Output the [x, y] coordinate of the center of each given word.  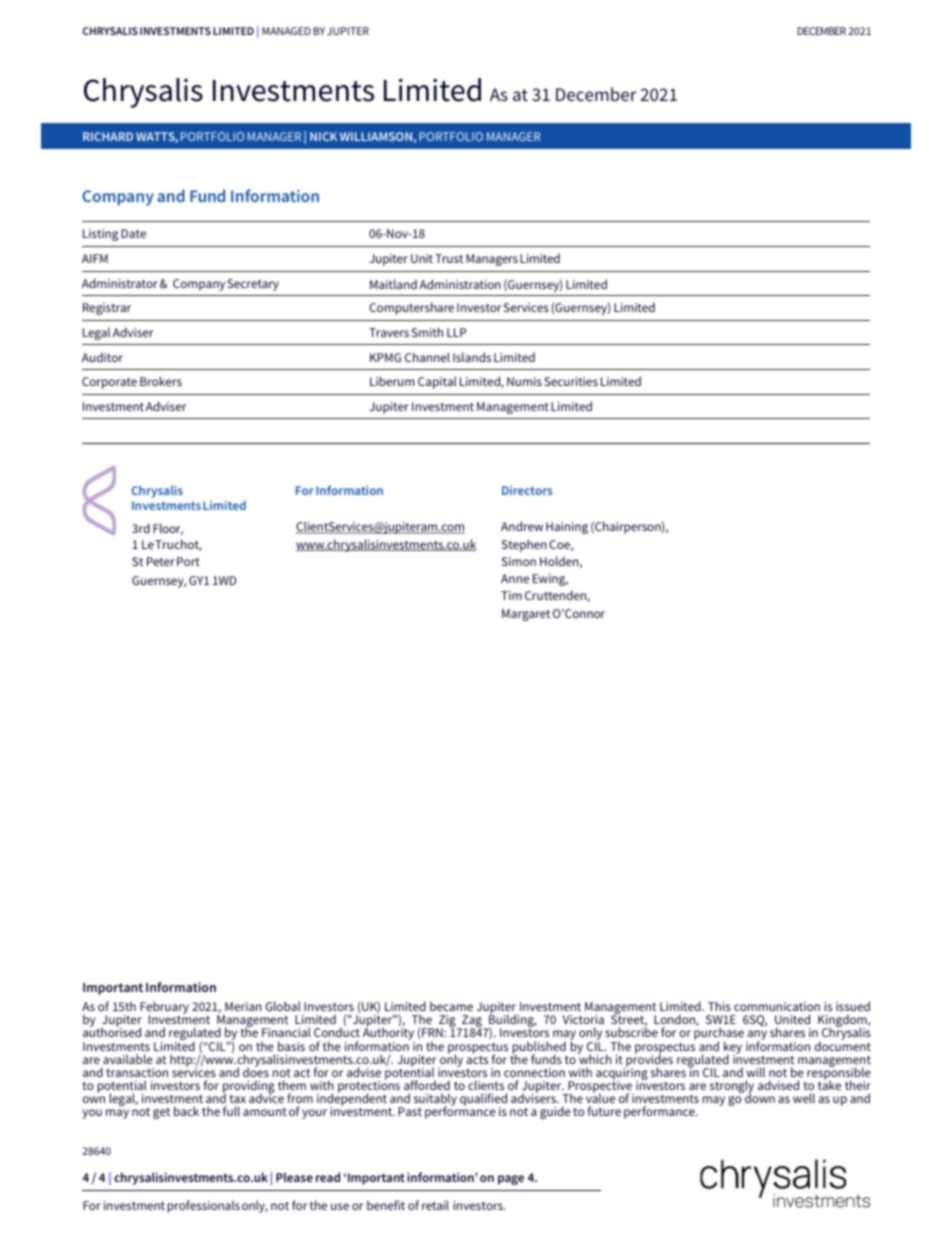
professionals [204, 1206]
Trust [449, 258]
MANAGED [286, 31]
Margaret [526, 615]
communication [777, 1006]
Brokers [161, 381]
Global [283, 1006]
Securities [571, 381]
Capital [437, 382]
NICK [323, 136]
